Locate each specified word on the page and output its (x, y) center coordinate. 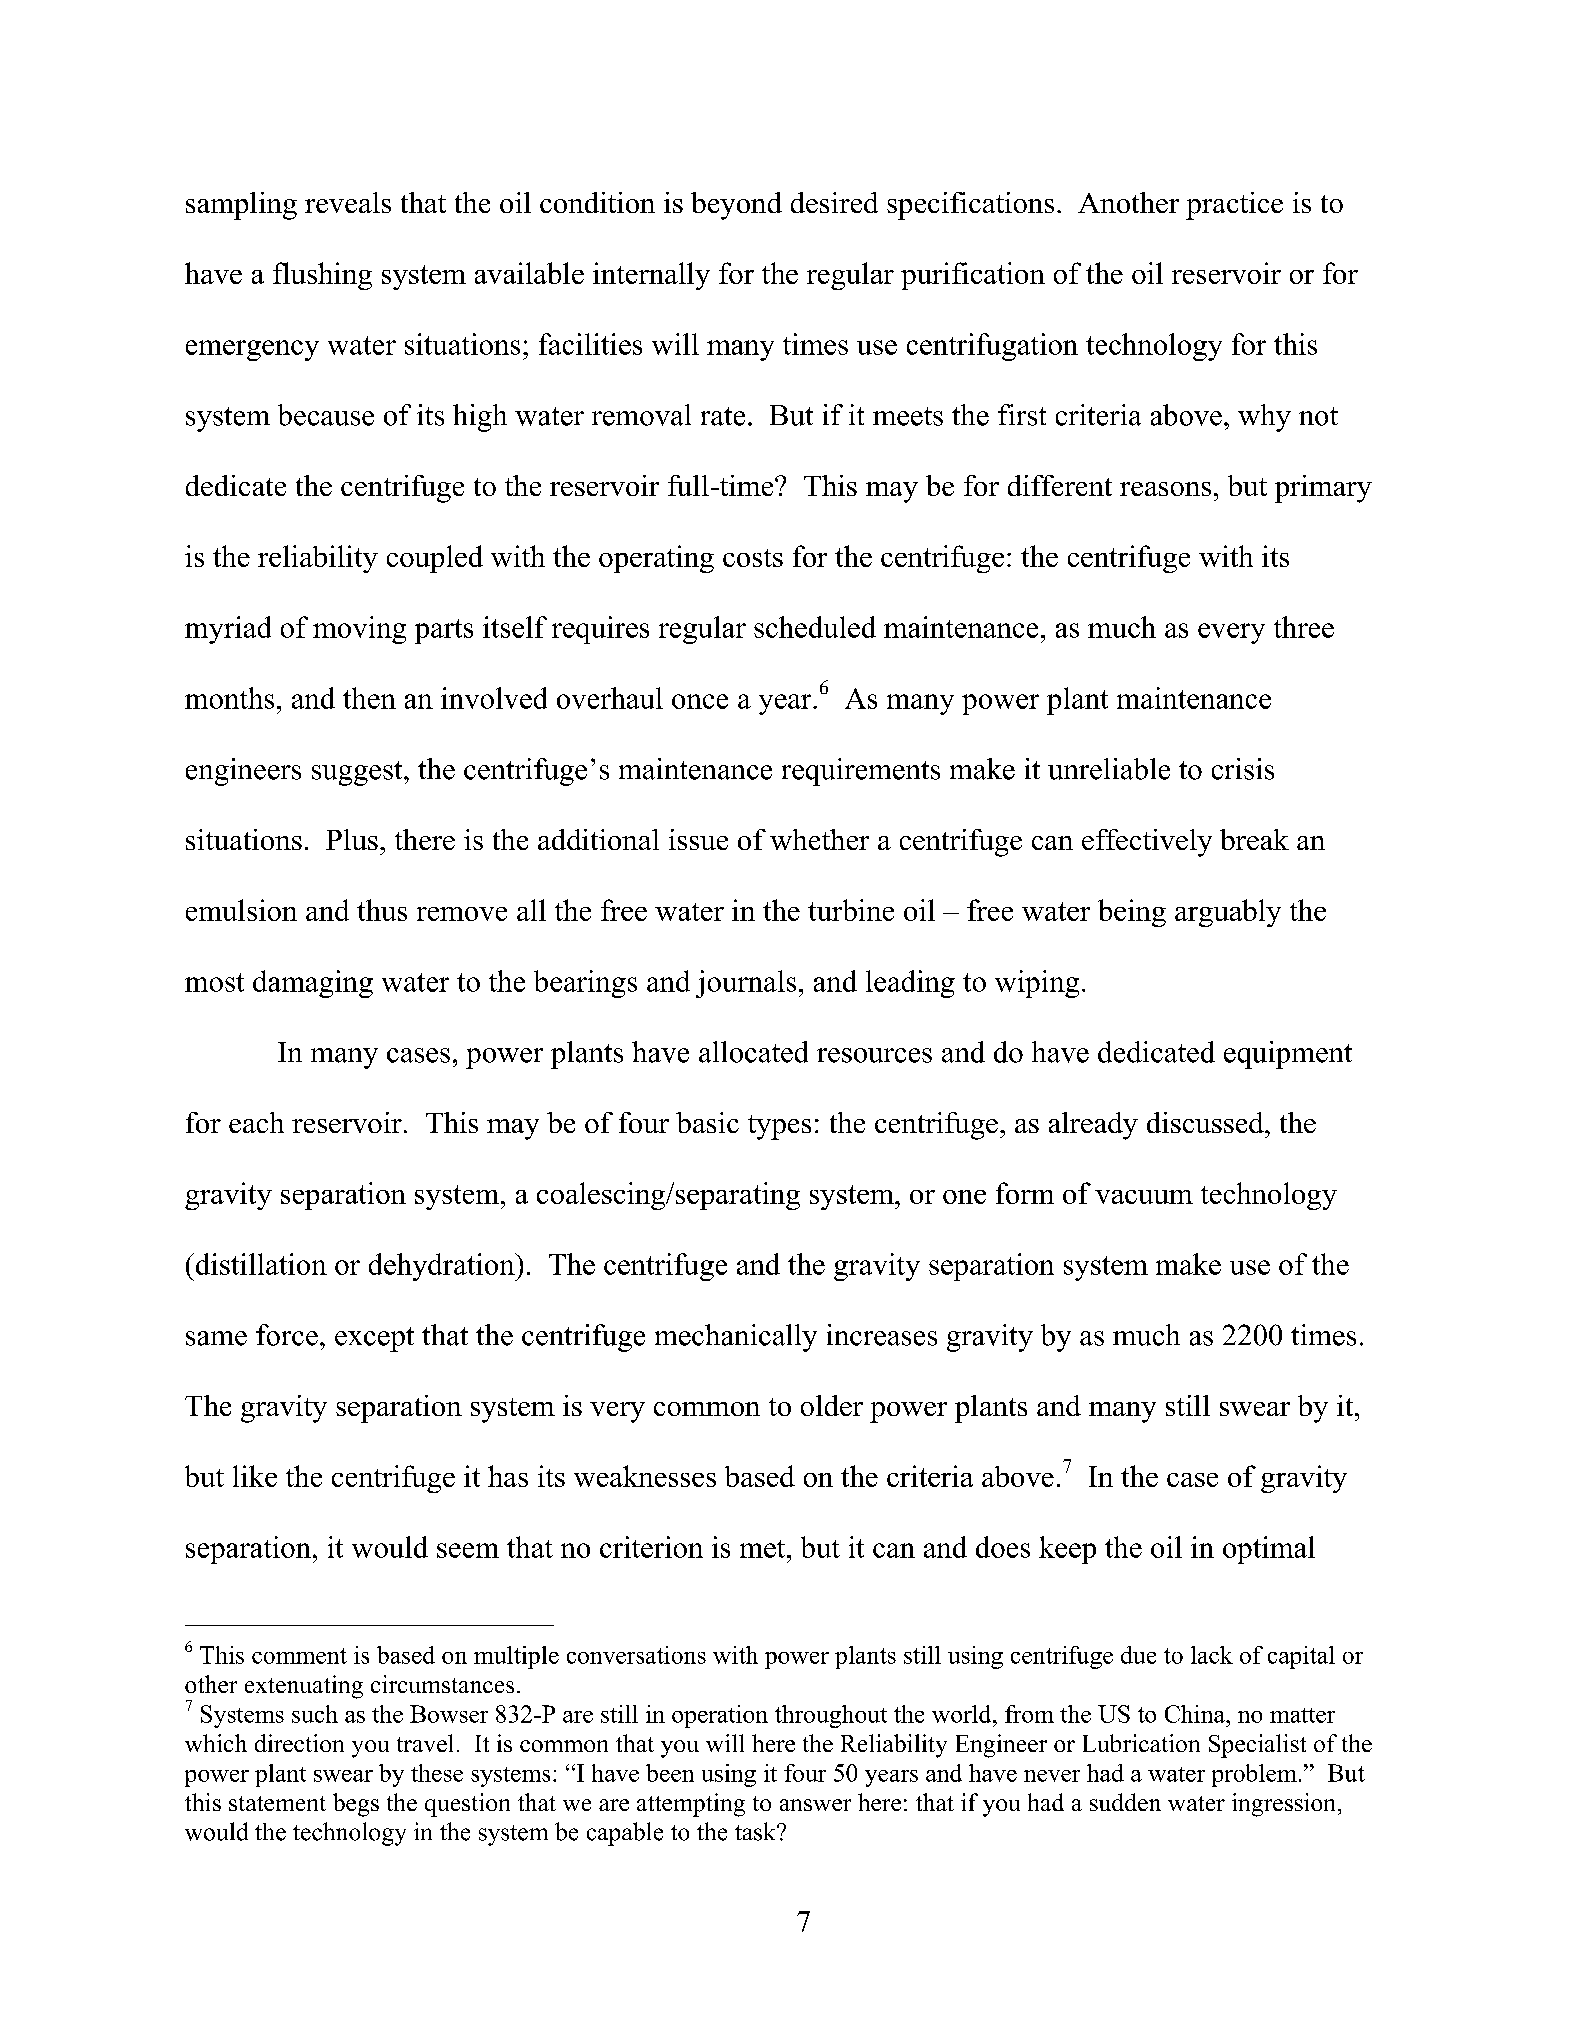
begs (356, 1805)
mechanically (736, 1338)
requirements (861, 772)
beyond (736, 206)
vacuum (1144, 1197)
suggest (358, 773)
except (374, 1339)
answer (815, 1805)
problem (1254, 1775)
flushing (322, 276)
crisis (1243, 769)
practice (1234, 206)
